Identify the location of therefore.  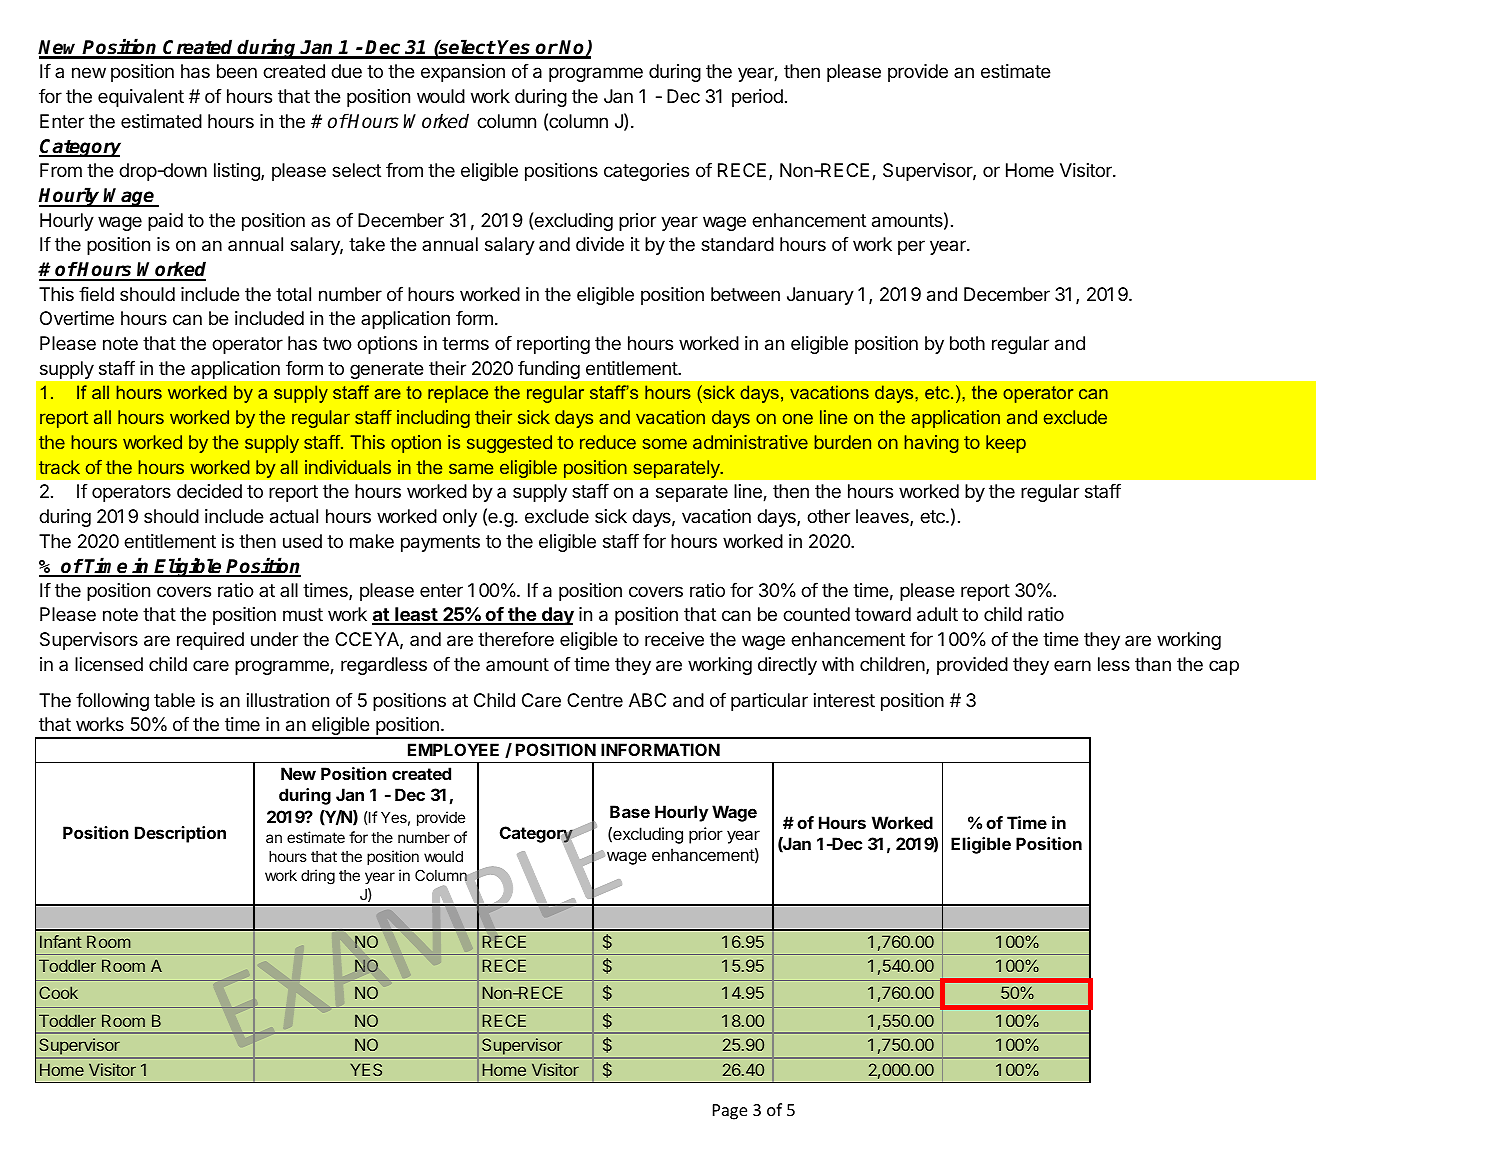
(516, 638).
